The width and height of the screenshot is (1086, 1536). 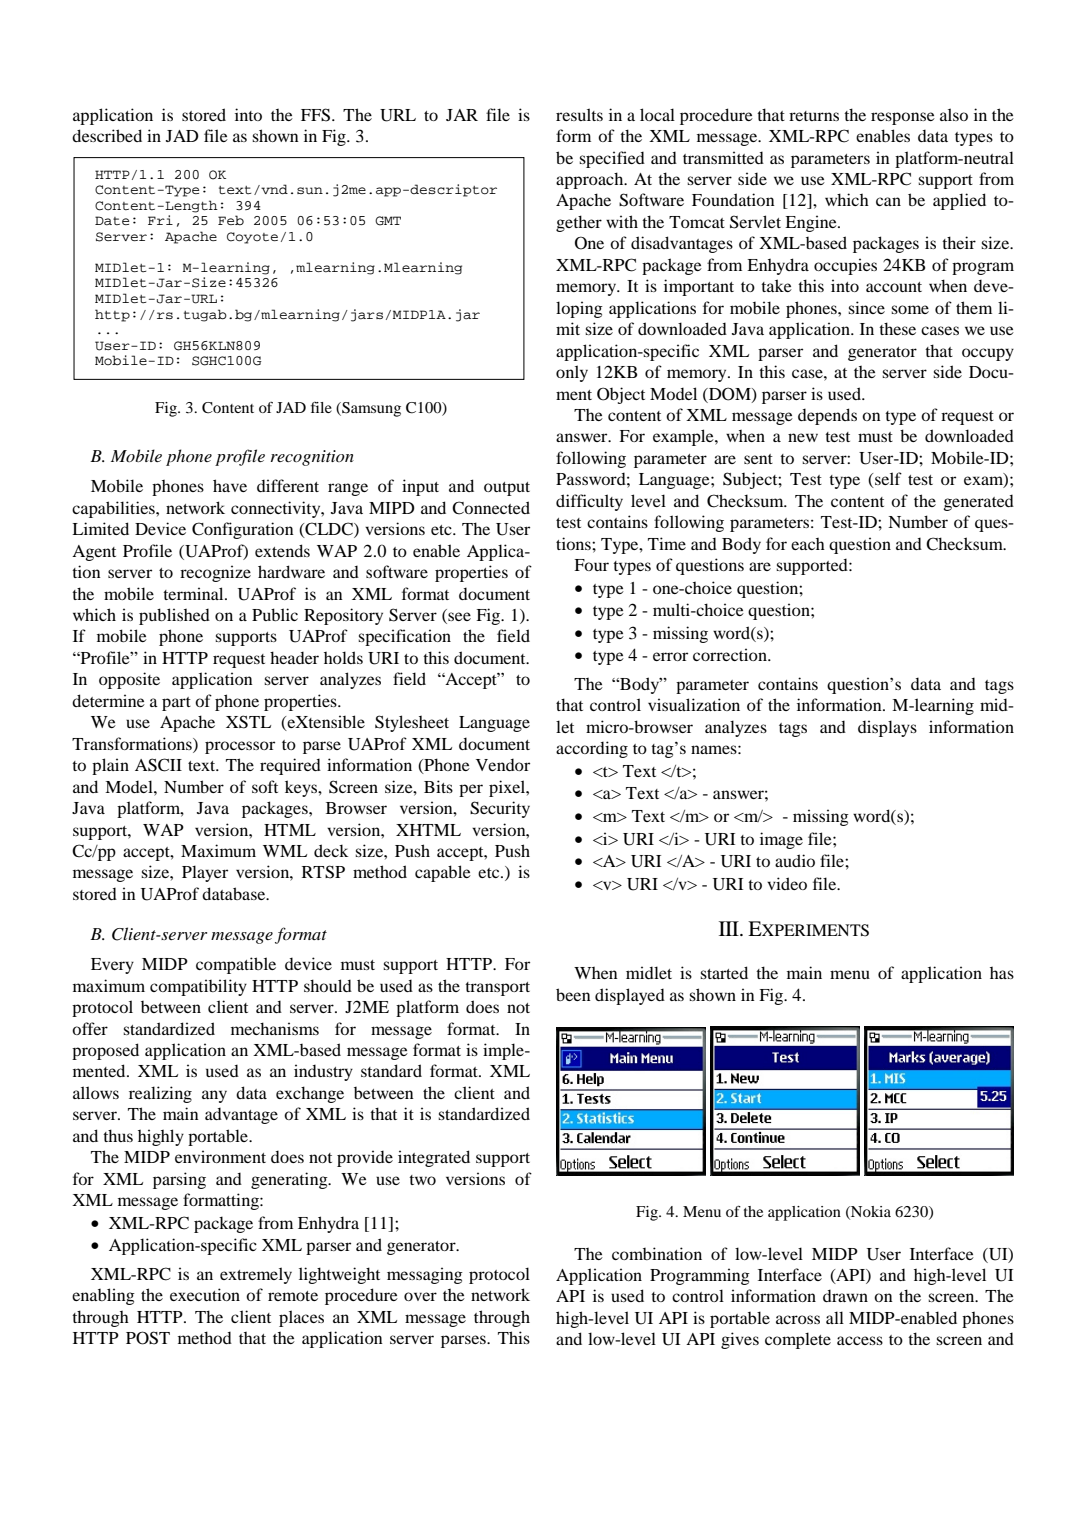 I want to click on approach, so click(x=591, y=180).
